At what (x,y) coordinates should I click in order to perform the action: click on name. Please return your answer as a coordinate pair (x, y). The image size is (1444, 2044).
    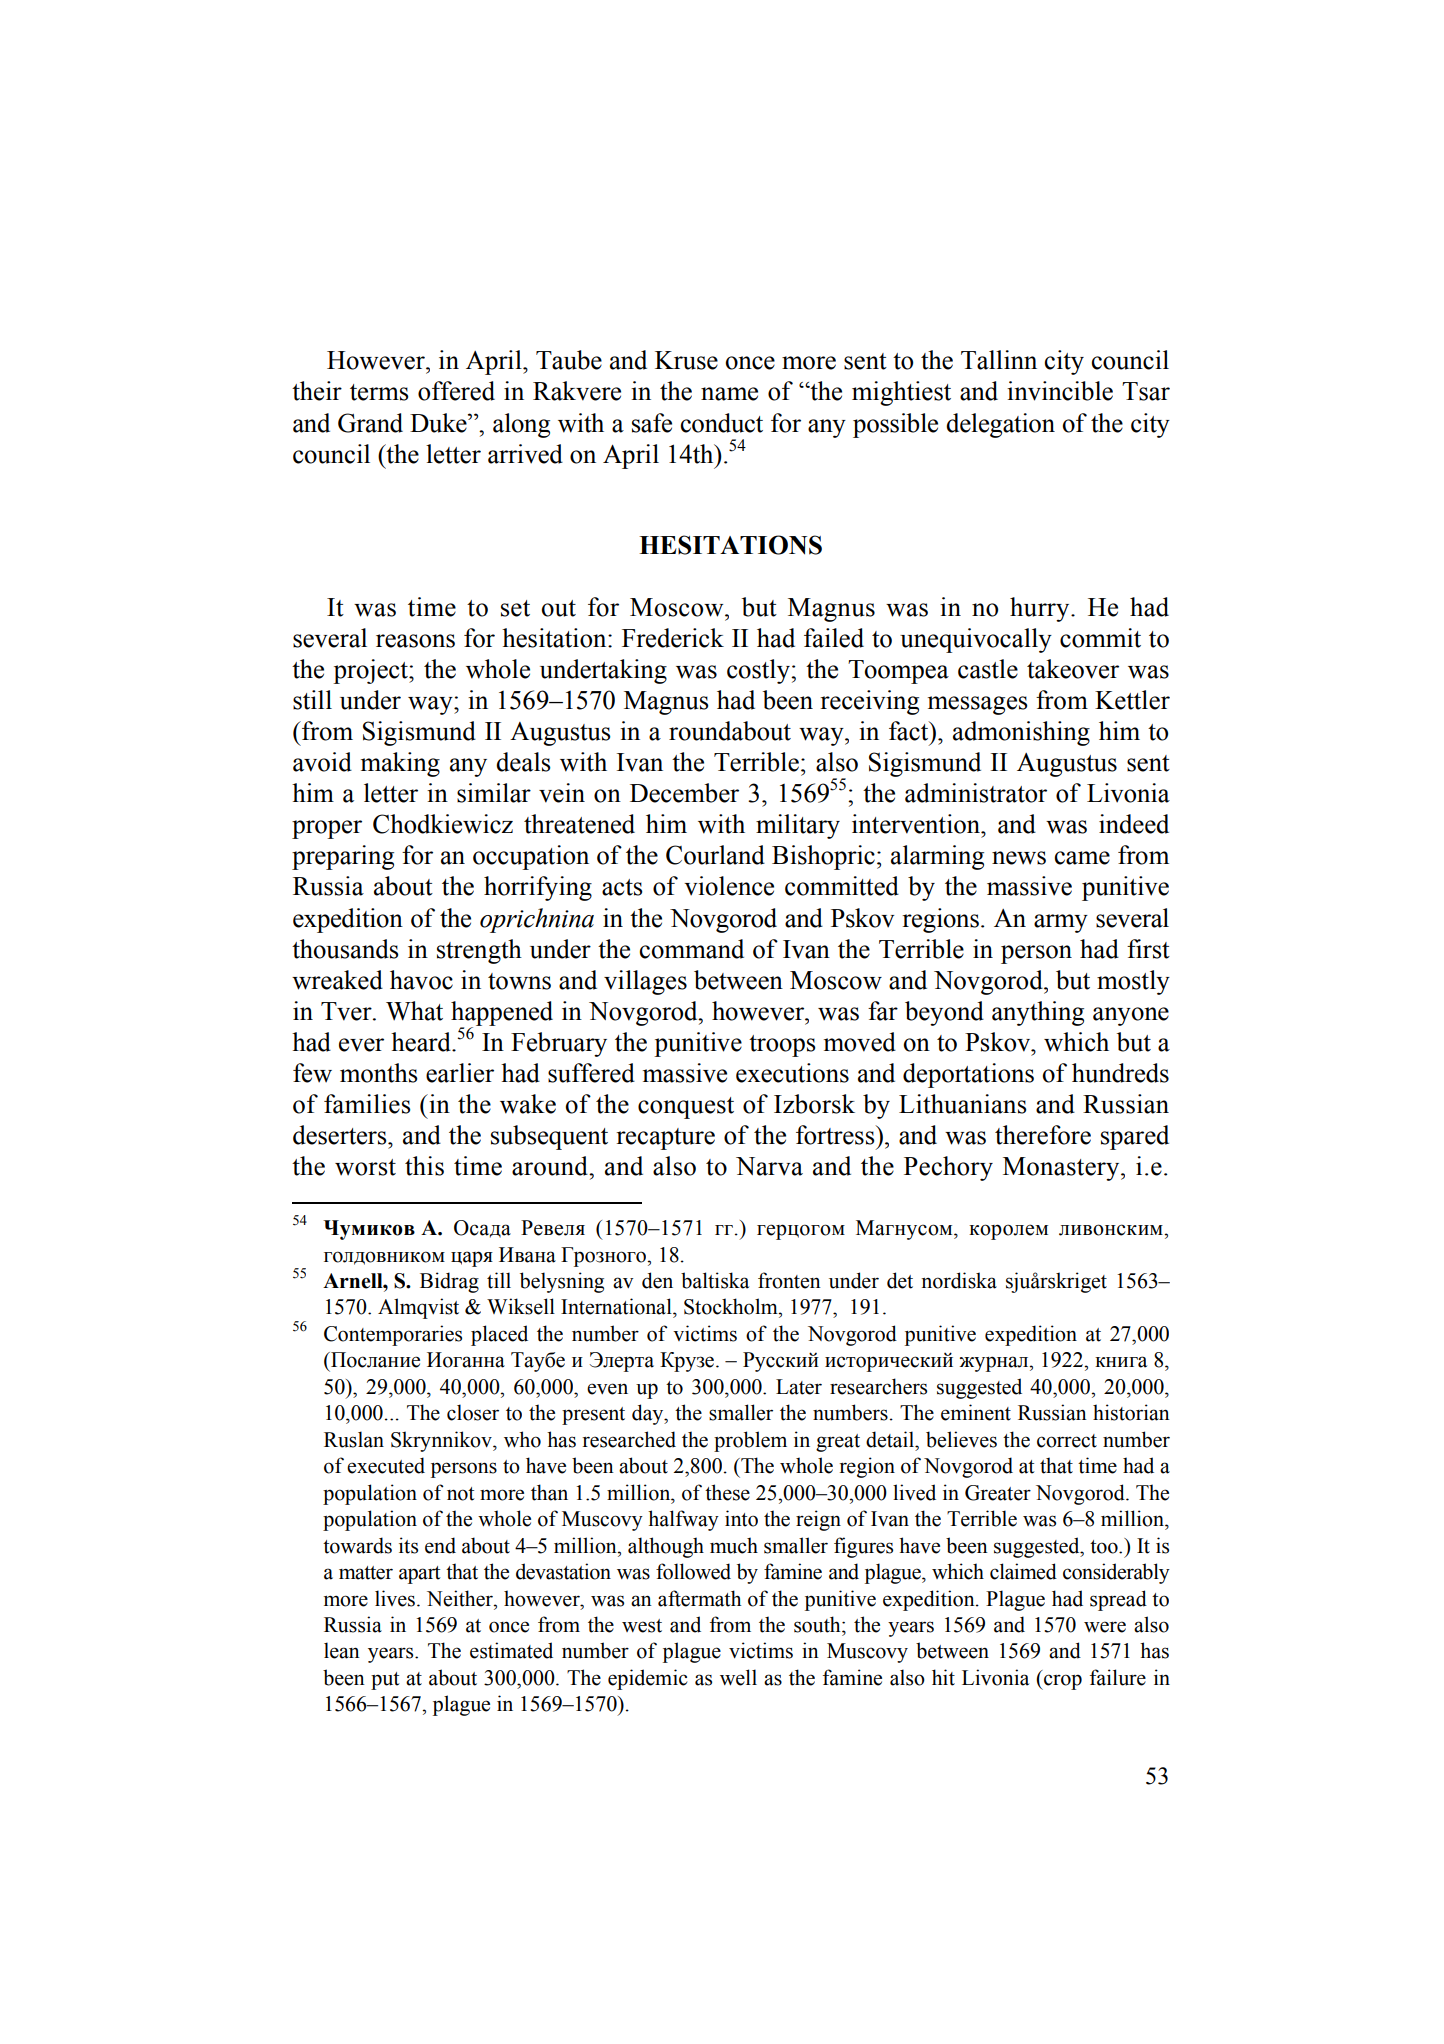
    Looking at the image, I should click on (729, 394).
